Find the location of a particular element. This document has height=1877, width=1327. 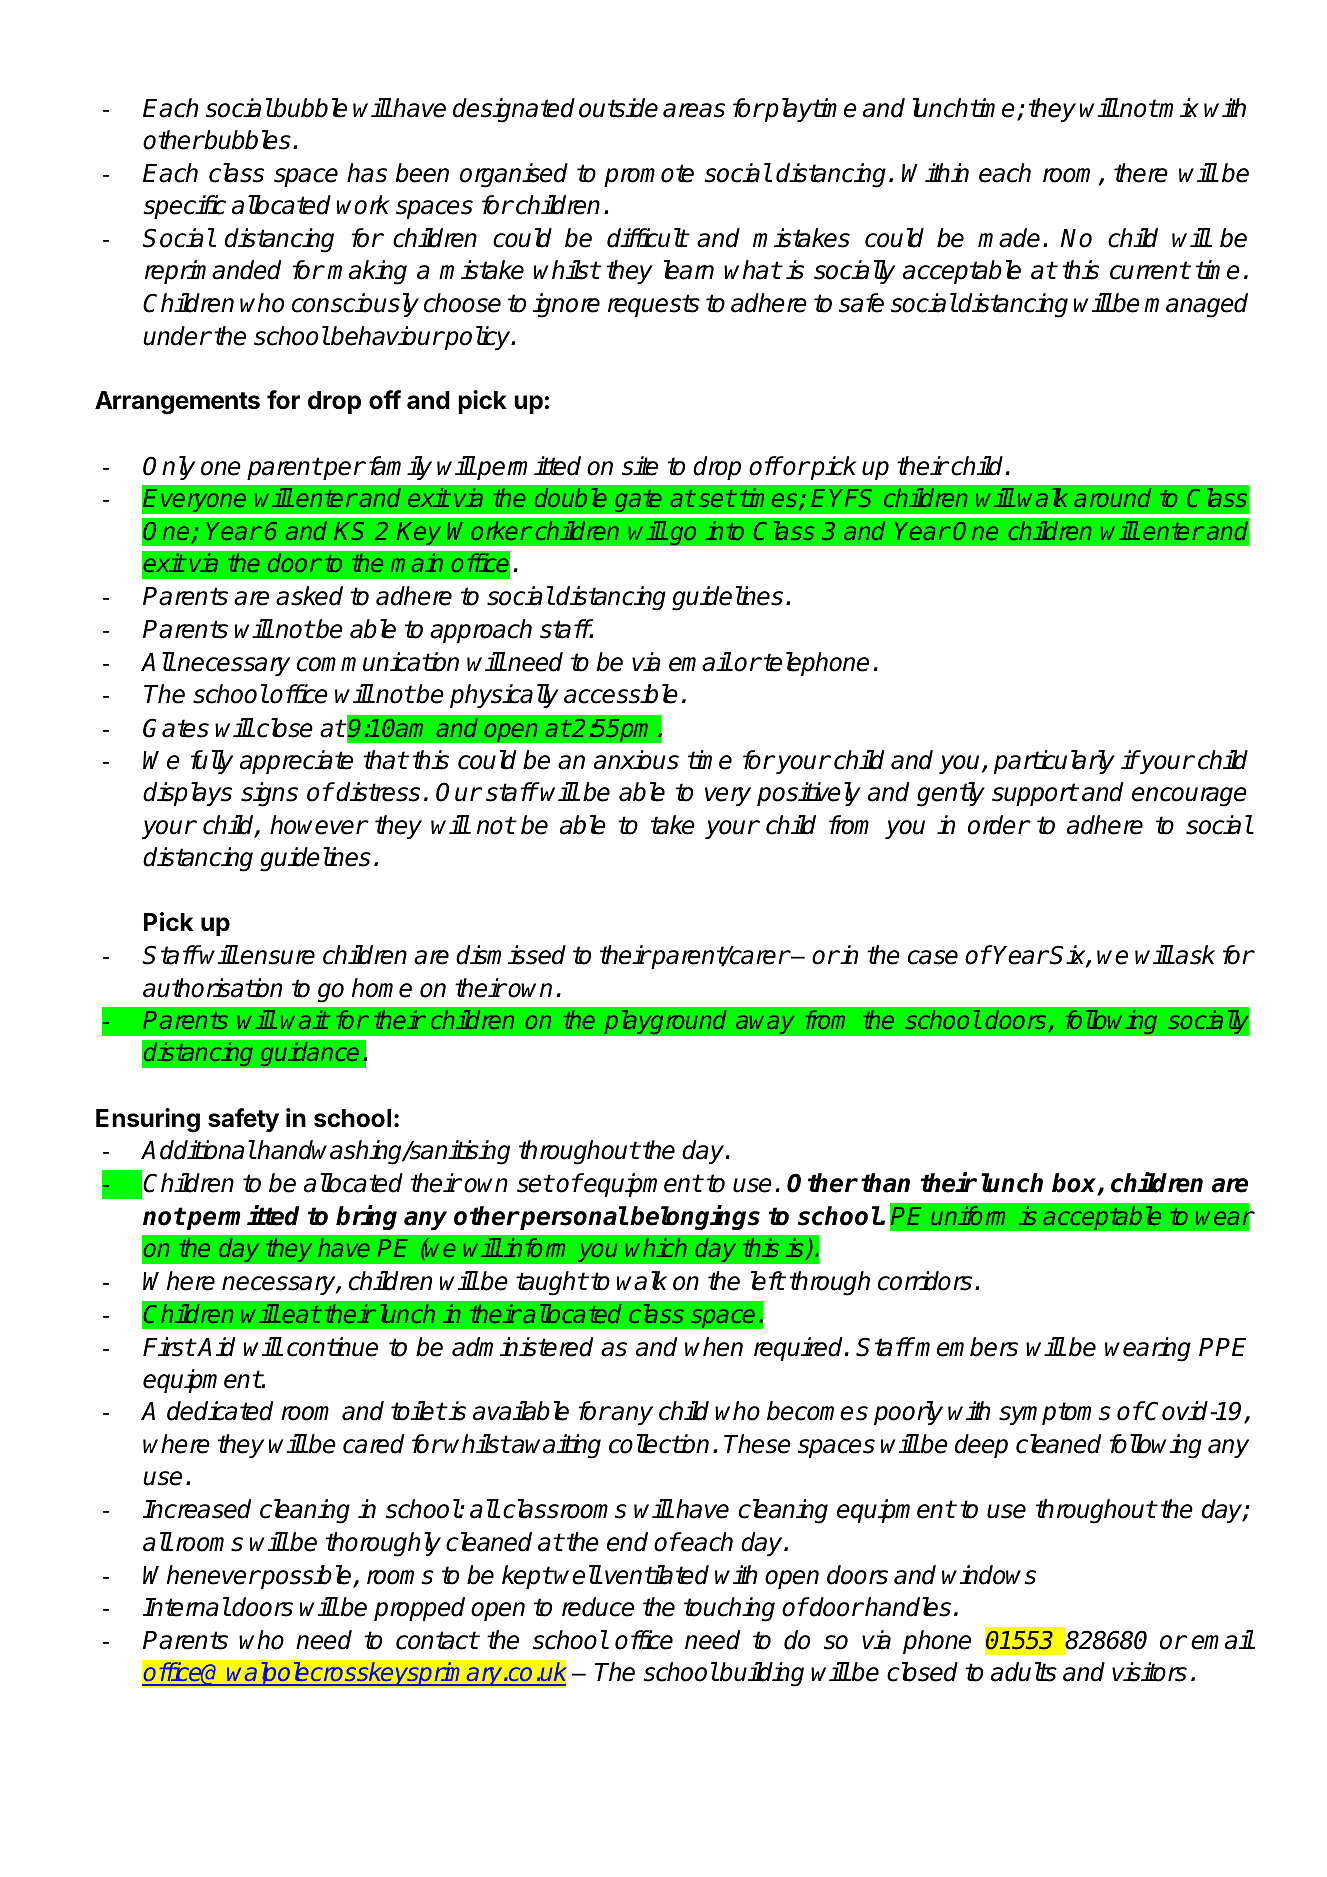

has is located at coordinates (367, 173).
